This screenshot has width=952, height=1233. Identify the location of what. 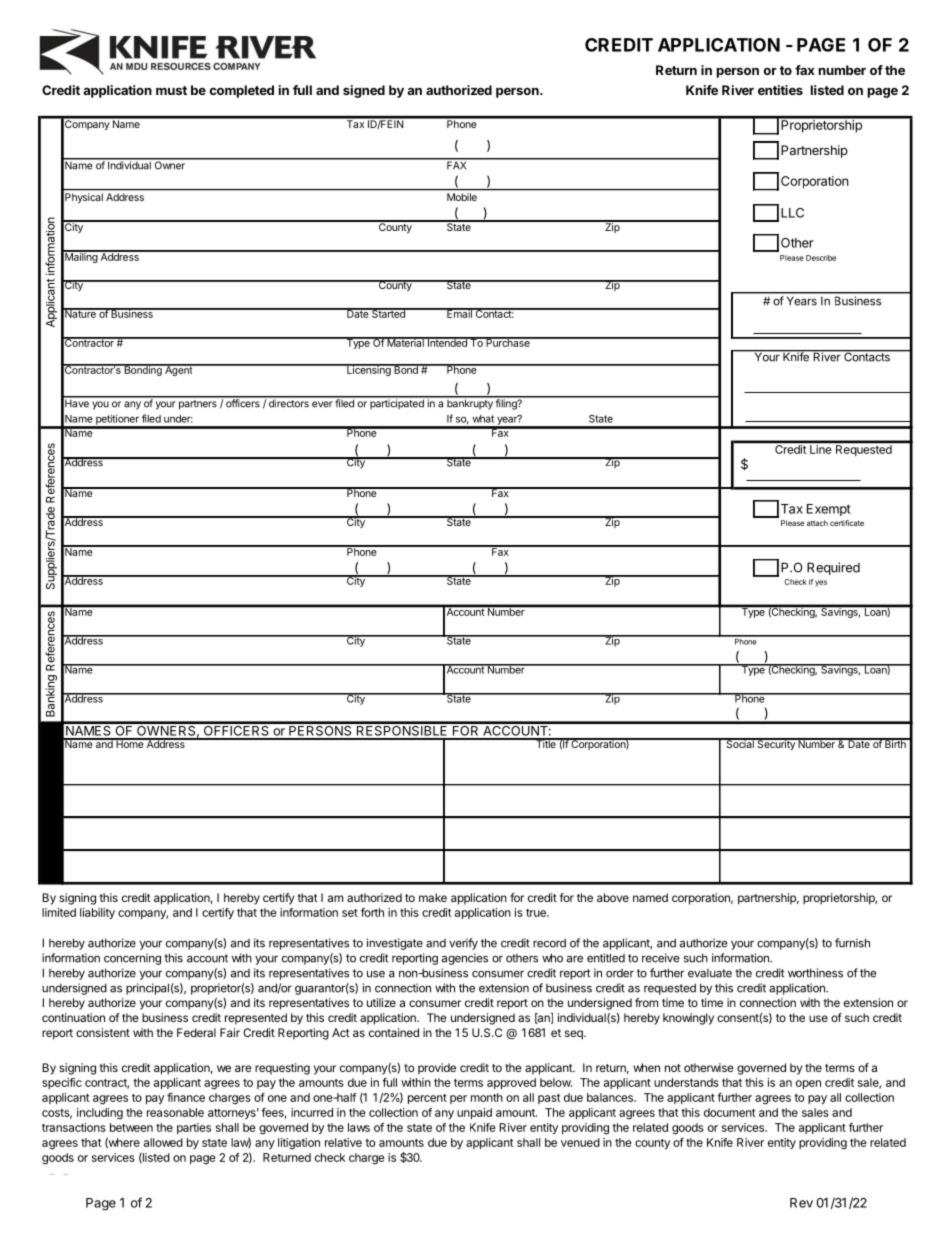
(483, 419).
